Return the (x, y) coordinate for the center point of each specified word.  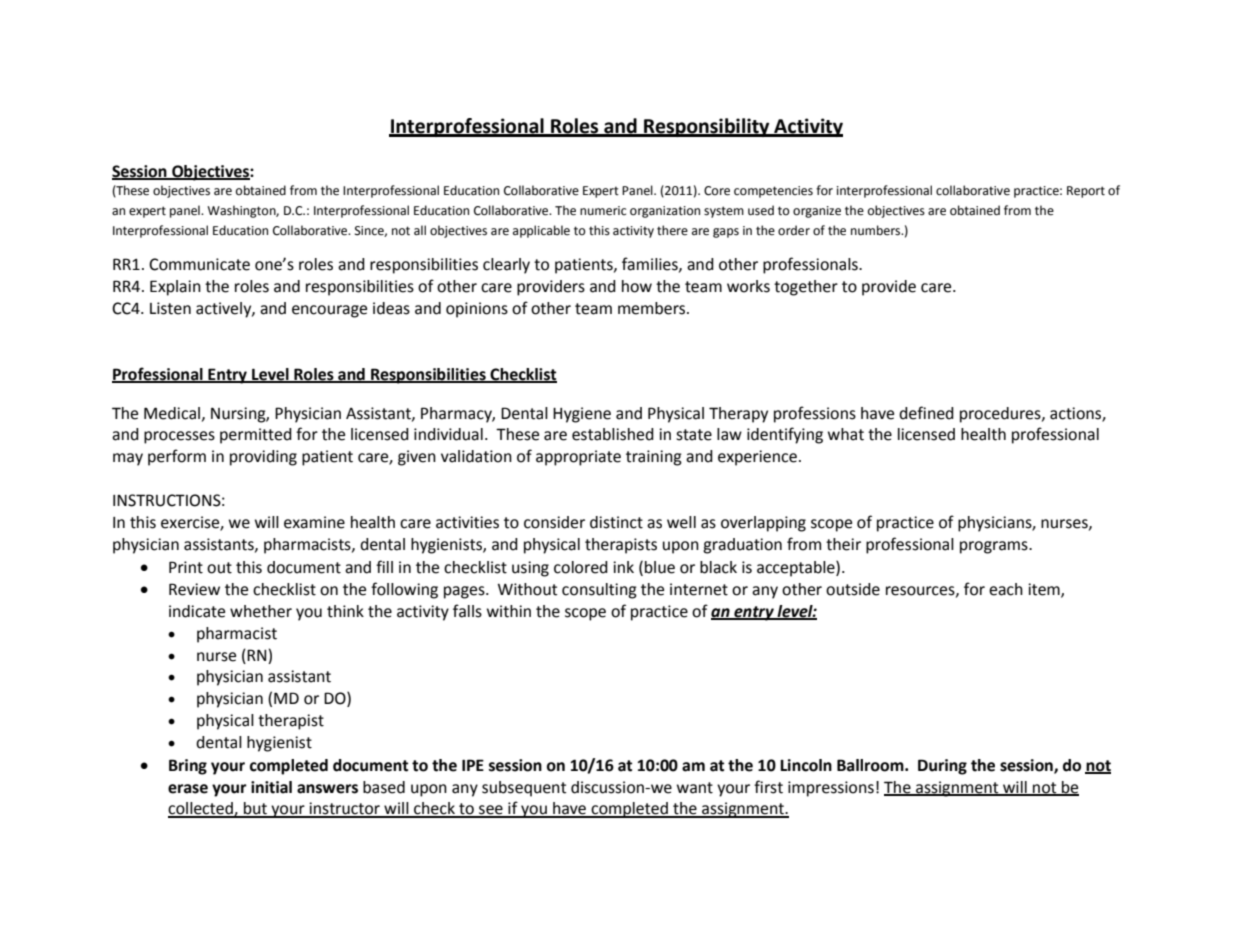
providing (263, 458)
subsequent (524, 789)
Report (1086, 192)
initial (271, 787)
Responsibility (707, 127)
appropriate (578, 458)
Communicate (199, 264)
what (846, 434)
